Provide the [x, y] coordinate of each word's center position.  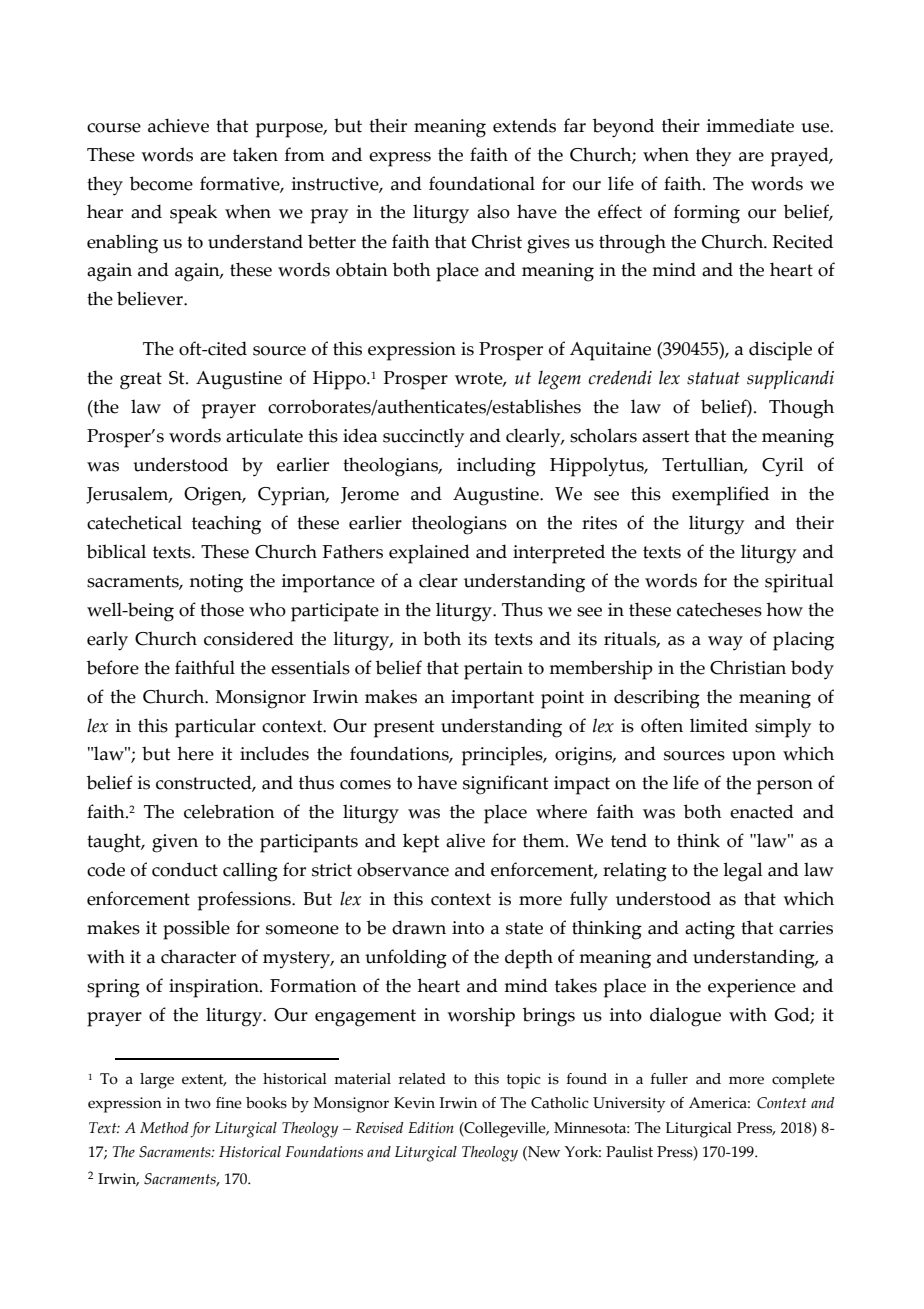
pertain [493, 670]
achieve [178, 125]
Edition [431, 1128]
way [725, 643]
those [222, 609]
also [493, 211]
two [198, 1103]
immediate [750, 125]
